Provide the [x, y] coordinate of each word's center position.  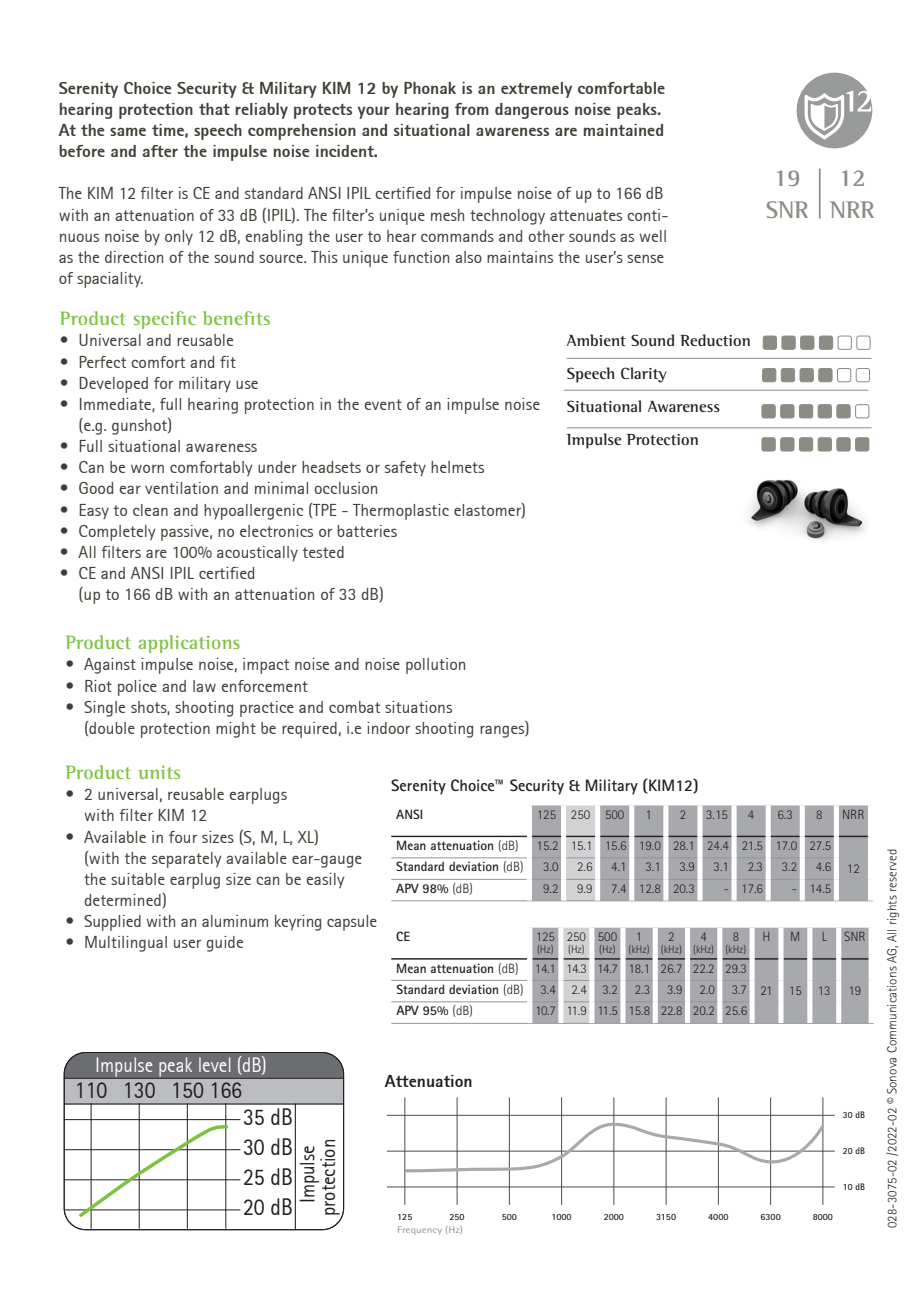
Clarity [644, 375]
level [214, 1064]
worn [147, 468]
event [383, 404]
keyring [298, 923]
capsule [352, 923]
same [128, 131]
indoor [388, 728]
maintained [623, 130]
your [374, 112]
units [159, 772]
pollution [435, 666]
